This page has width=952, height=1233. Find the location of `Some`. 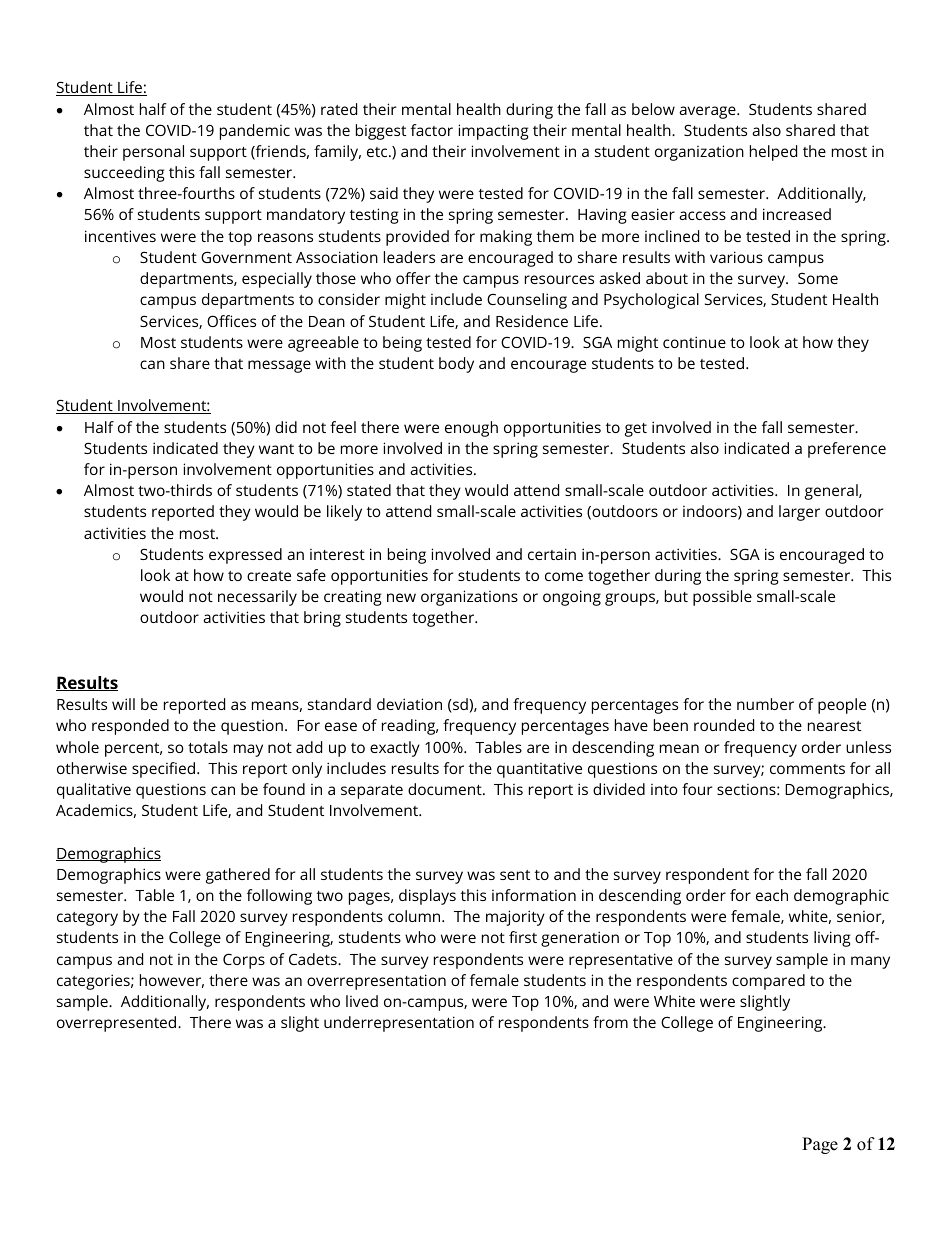

Some is located at coordinates (818, 278).
